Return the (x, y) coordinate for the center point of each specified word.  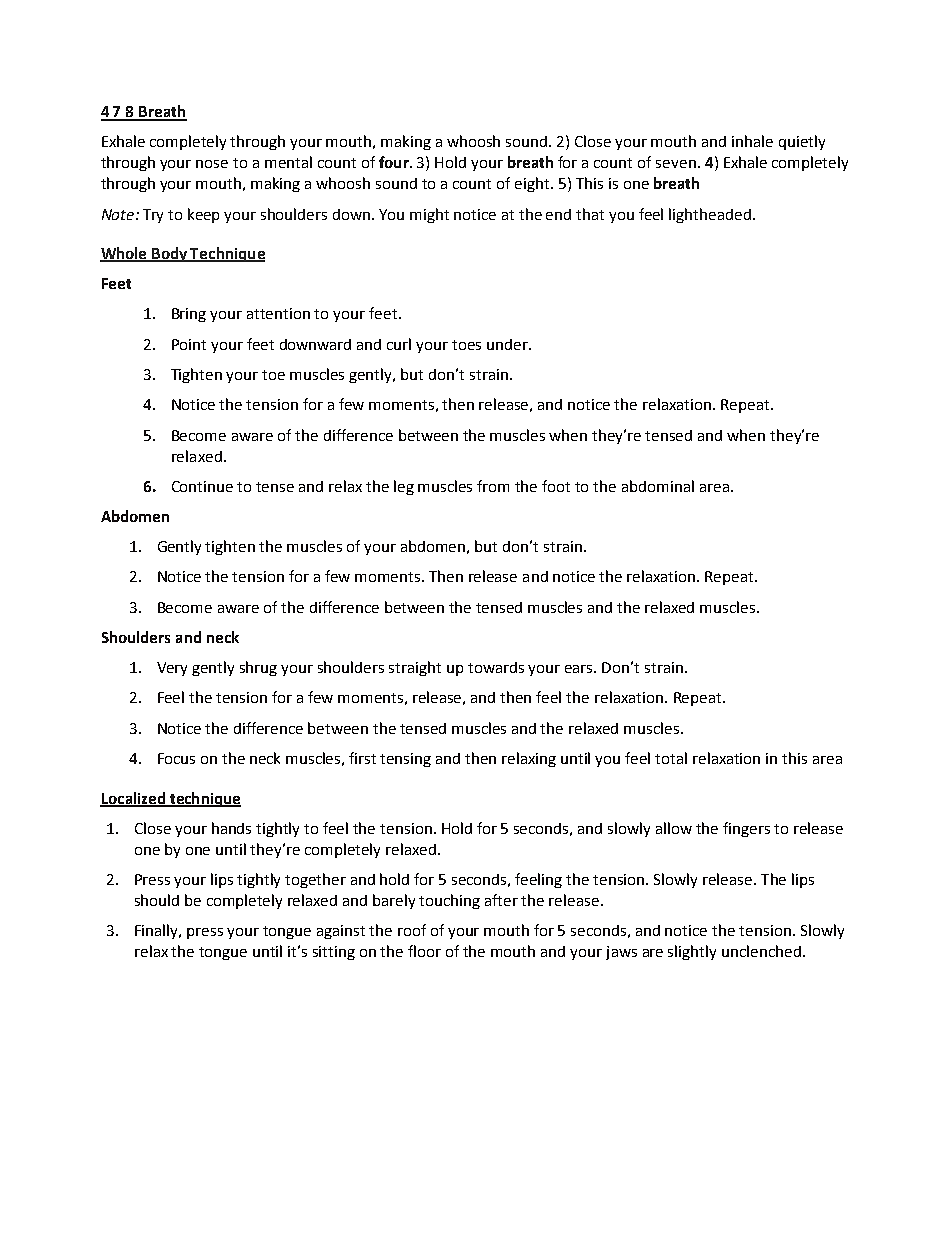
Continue (202, 486)
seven (676, 164)
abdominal (658, 486)
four (395, 162)
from (493, 486)
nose (212, 164)
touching (449, 901)
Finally (158, 931)
